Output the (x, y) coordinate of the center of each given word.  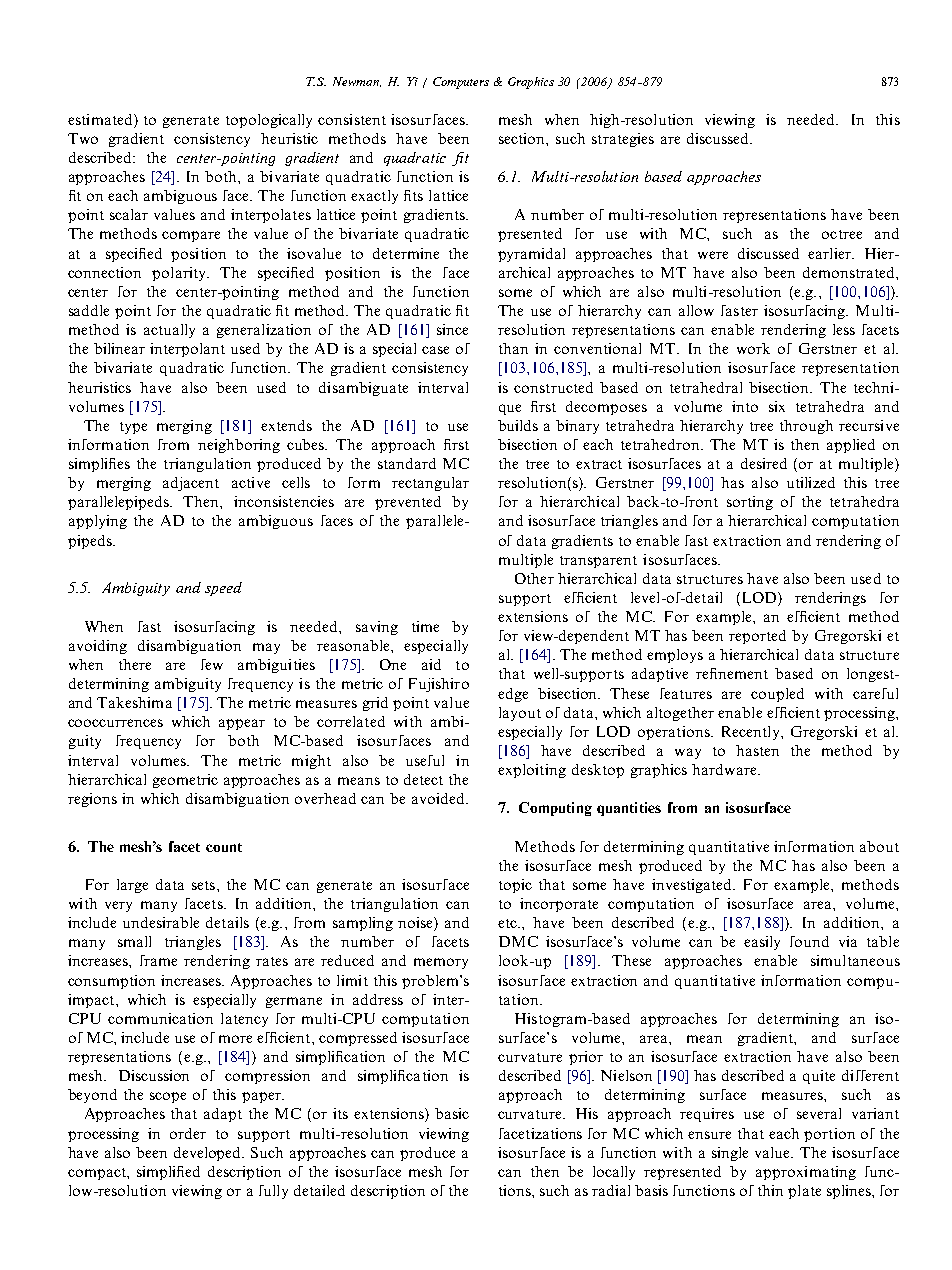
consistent (352, 119)
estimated (101, 119)
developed (209, 1154)
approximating (806, 1173)
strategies (623, 140)
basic (452, 1113)
